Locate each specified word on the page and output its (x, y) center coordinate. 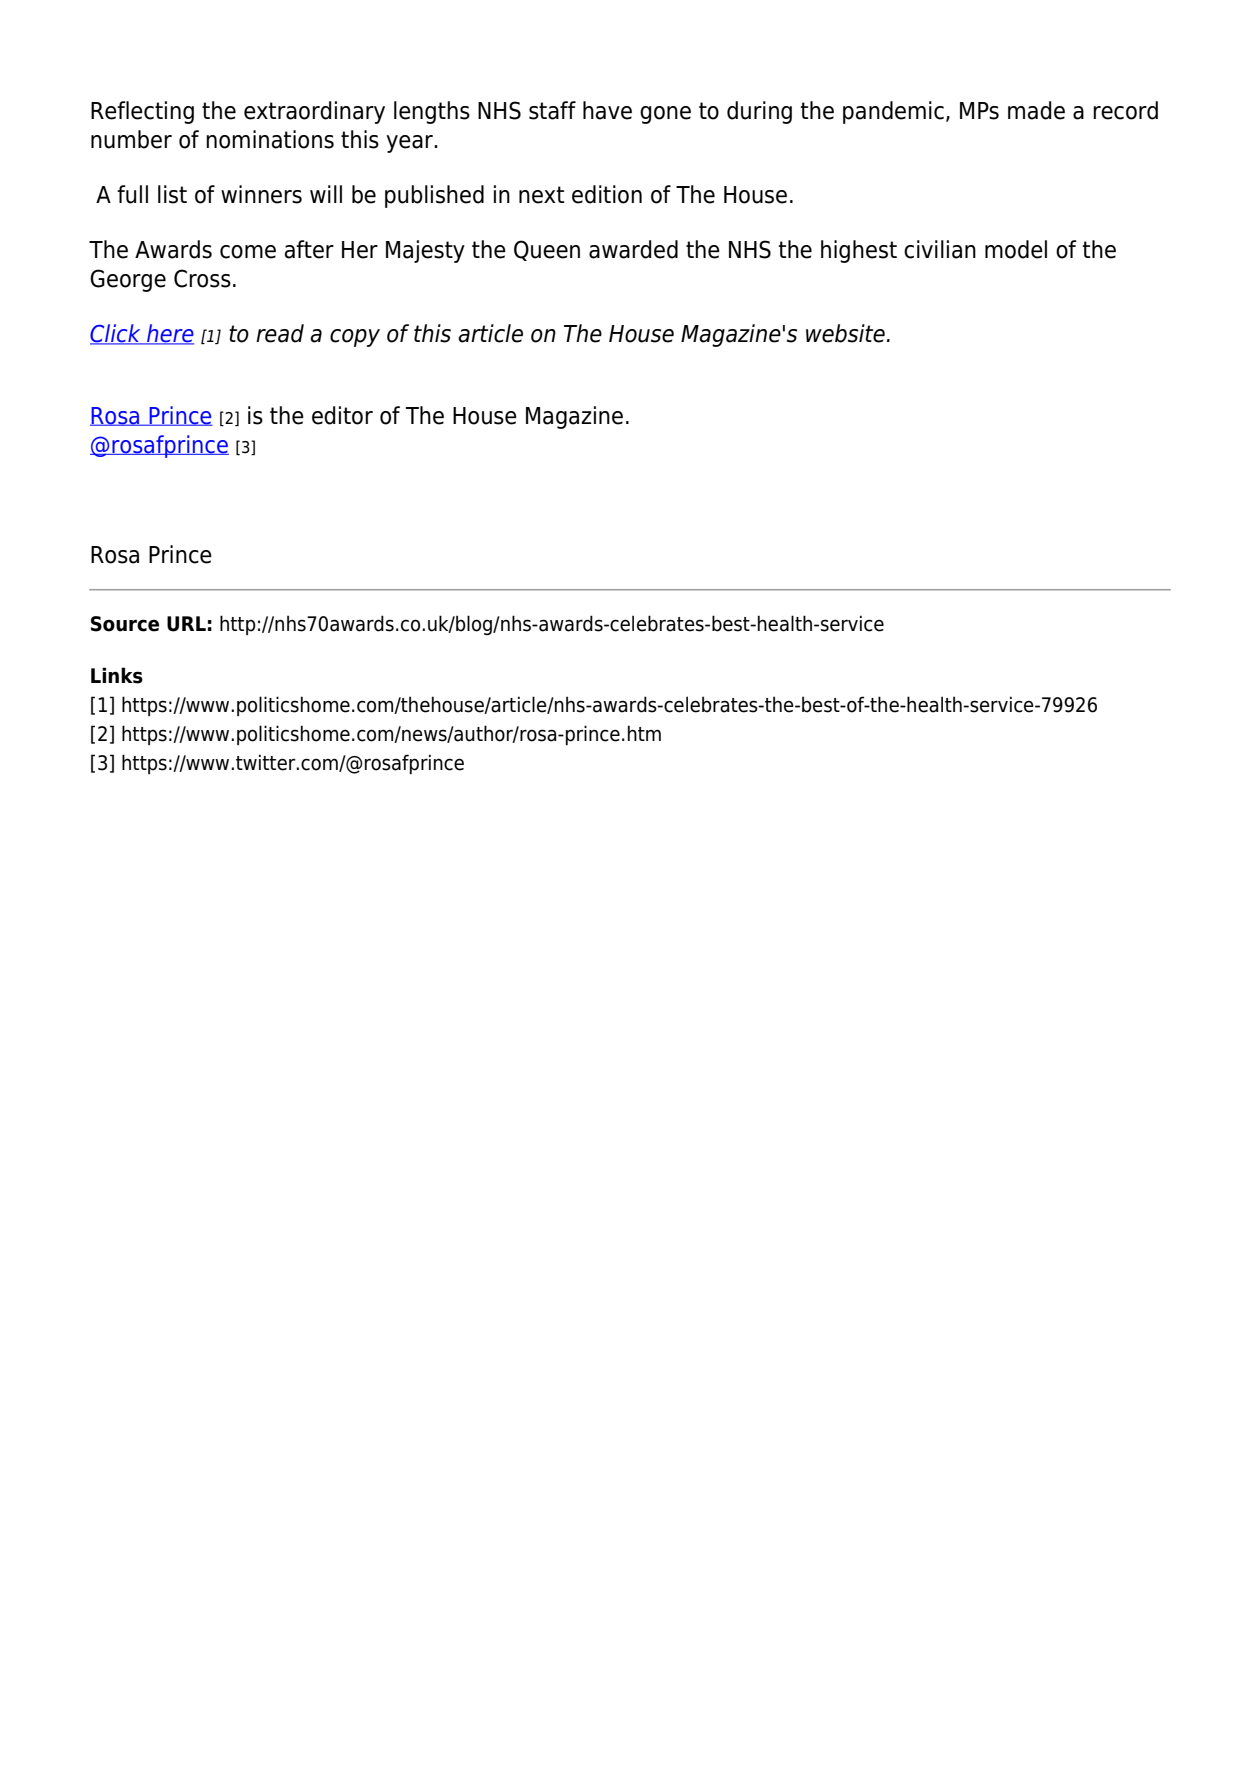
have (607, 110)
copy (355, 338)
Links (117, 675)
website (845, 333)
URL (186, 624)
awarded (633, 249)
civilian (940, 249)
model (1016, 249)
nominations (270, 139)
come (248, 252)
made (1036, 110)
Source (125, 624)
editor (342, 415)
